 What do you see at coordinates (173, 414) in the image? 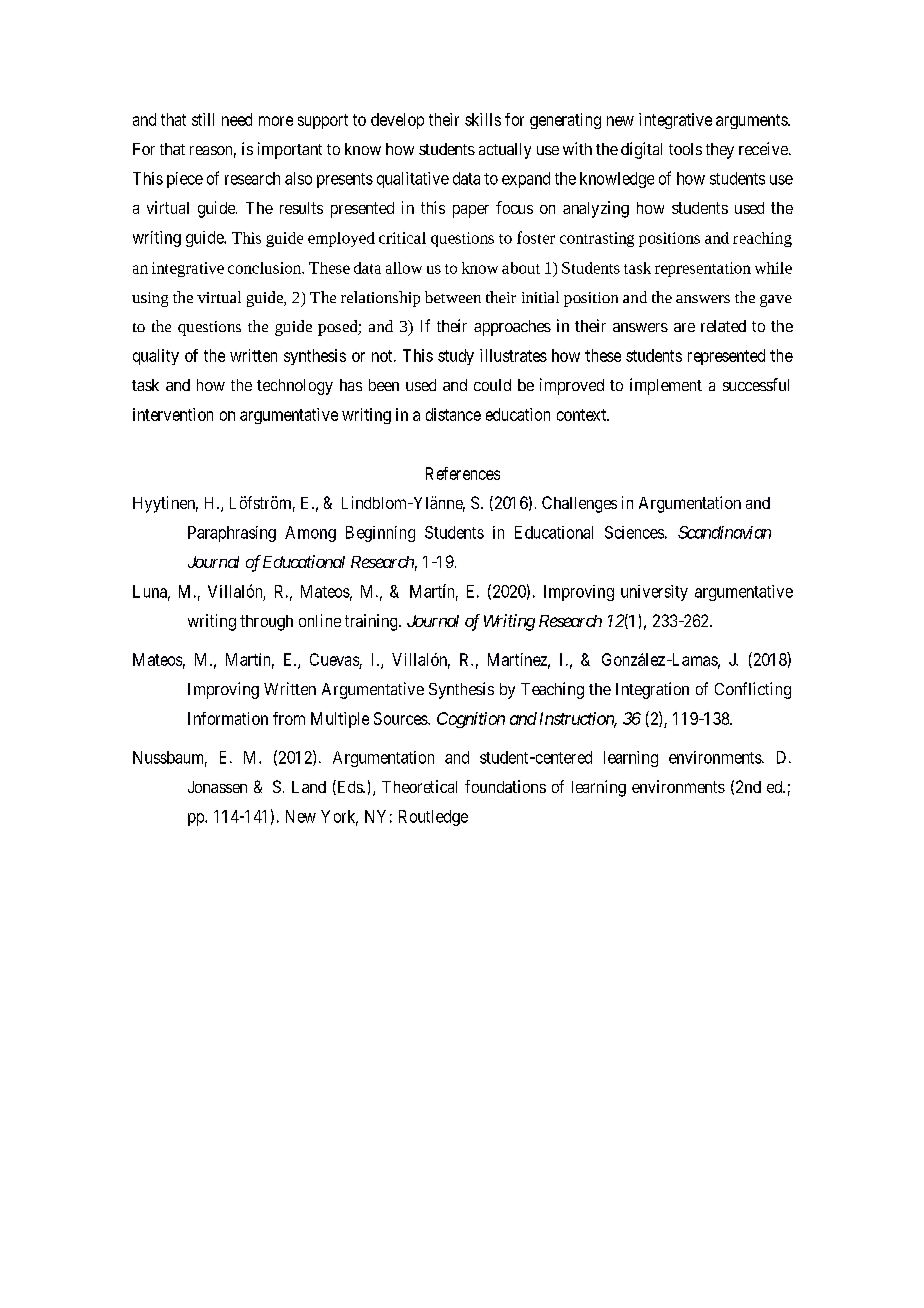
I see `intervention` at bounding box center [173, 414].
